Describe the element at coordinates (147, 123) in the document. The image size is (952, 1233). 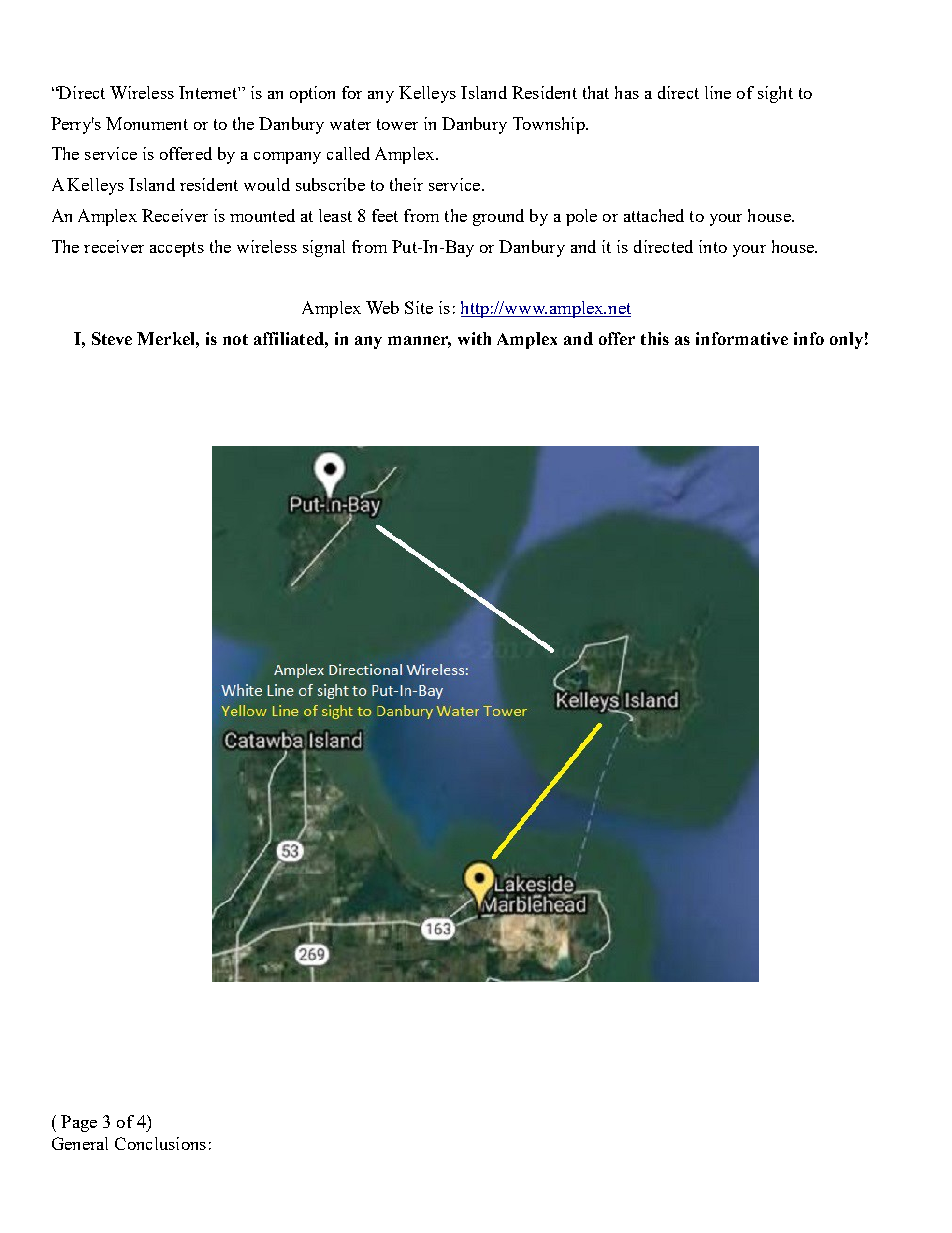
I see `Monument` at that location.
